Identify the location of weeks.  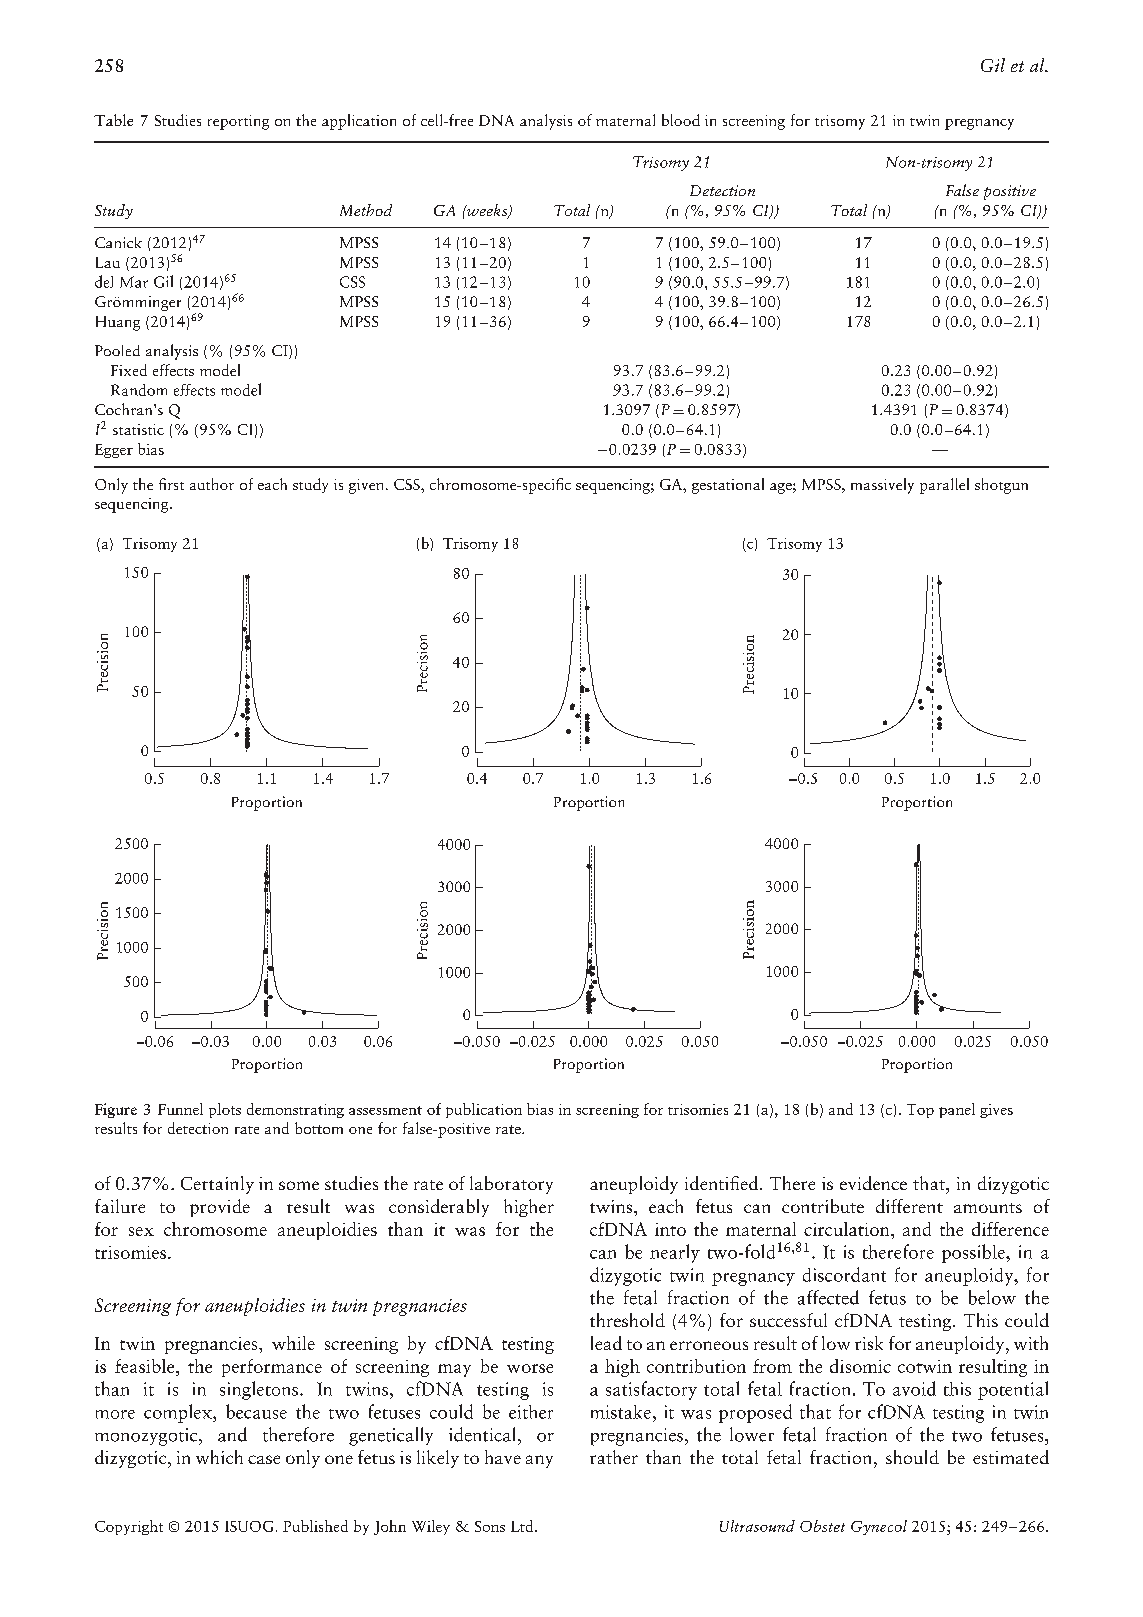
(487, 211).
